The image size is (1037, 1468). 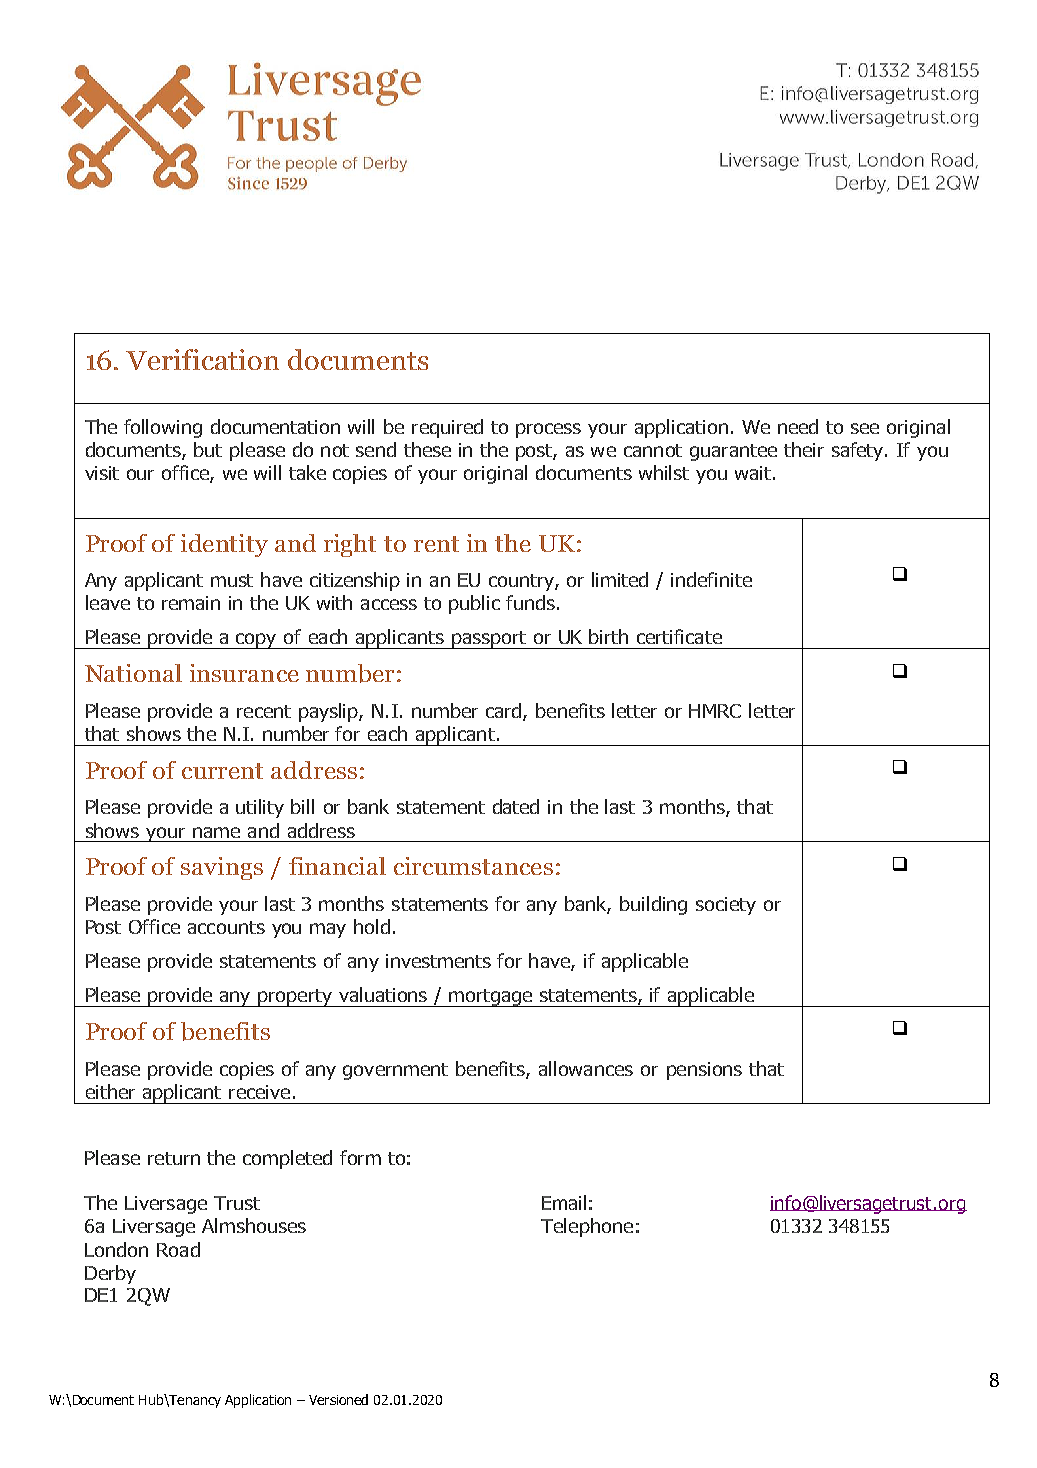 I want to click on pensions, so click(x=704, y=1071).
